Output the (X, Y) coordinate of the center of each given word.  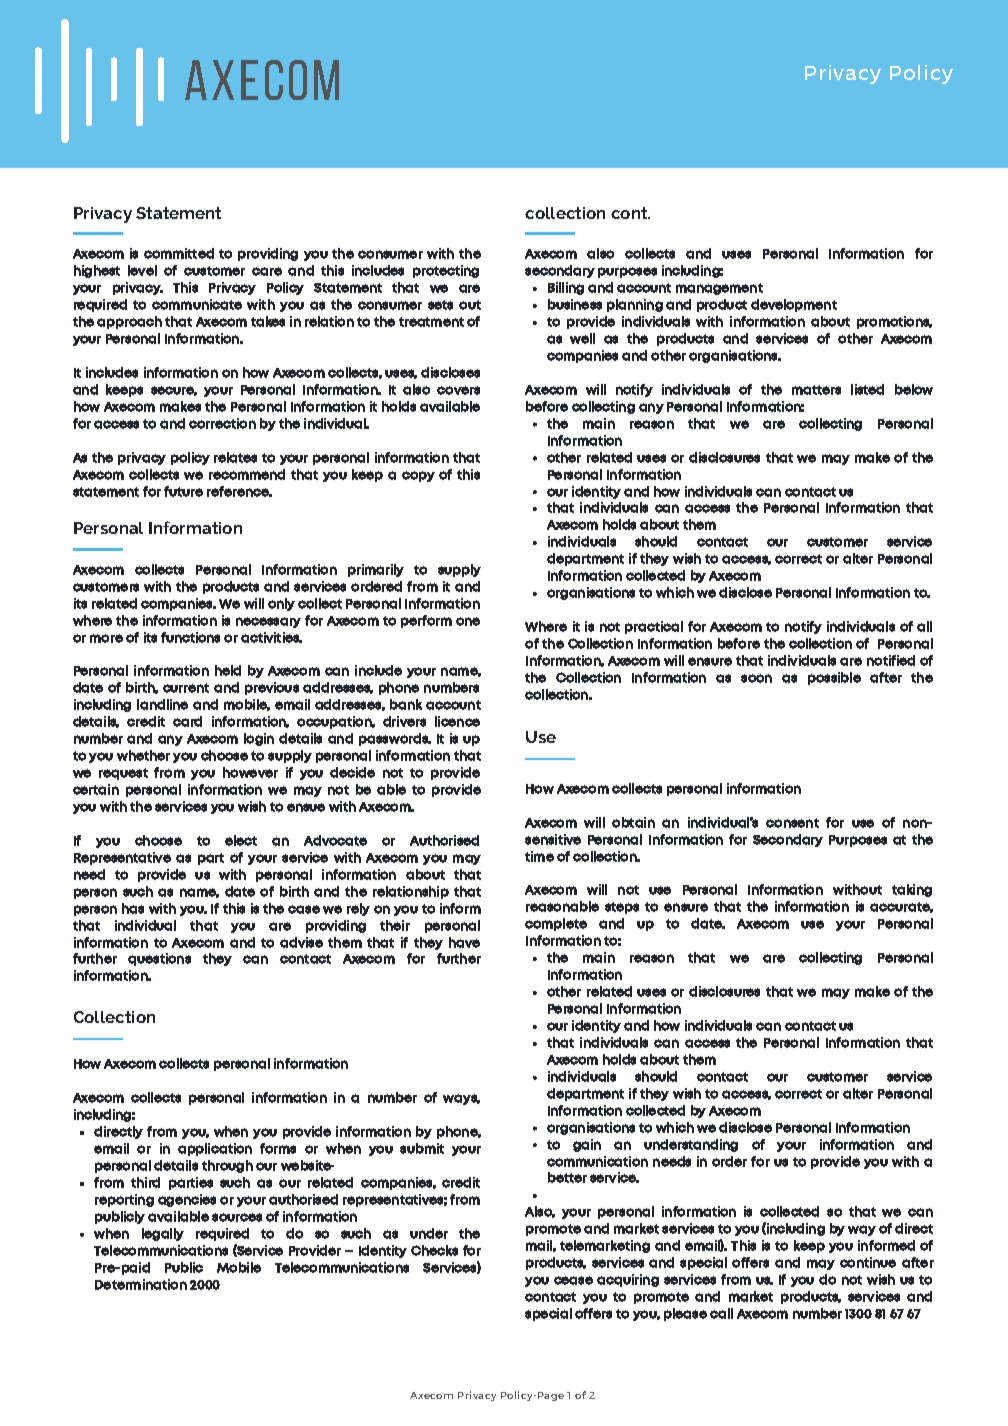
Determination (141, 1284)
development (794, 305)
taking (912, 890)
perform (426, 621)
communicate (197, 304)
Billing (566, 288)
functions (190, 637)
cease (573, 1280)
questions (159, 959)
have (464, 942)
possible (834, 678)
